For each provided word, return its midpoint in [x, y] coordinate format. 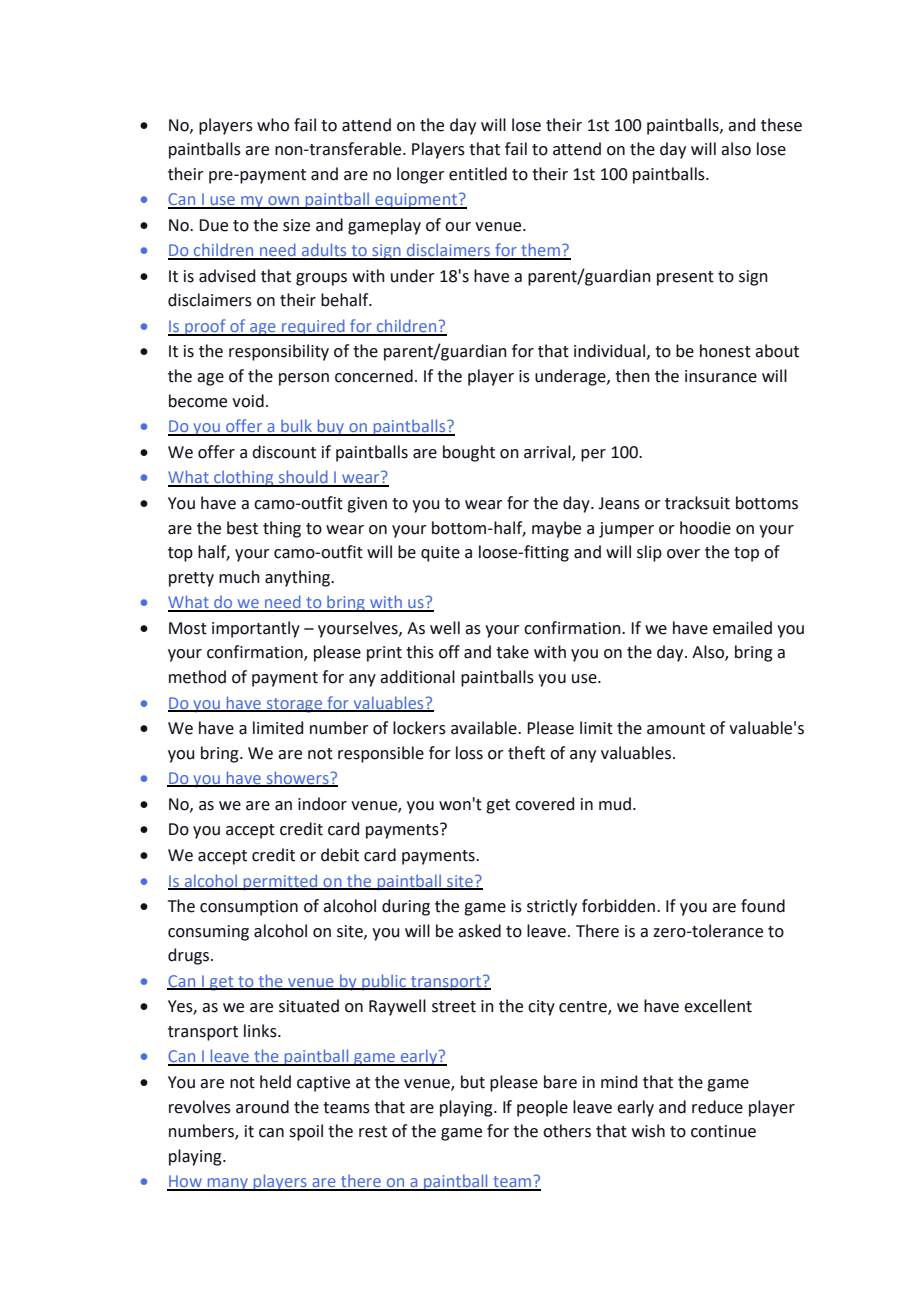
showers [297, 779]
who [273, 125]
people [542, 1108]
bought [469, 453]
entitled [478, 174]
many [227, 1184]
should [303, 478]
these [781, 125]
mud [615, 804]
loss [469, 753]
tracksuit [697, 503]
